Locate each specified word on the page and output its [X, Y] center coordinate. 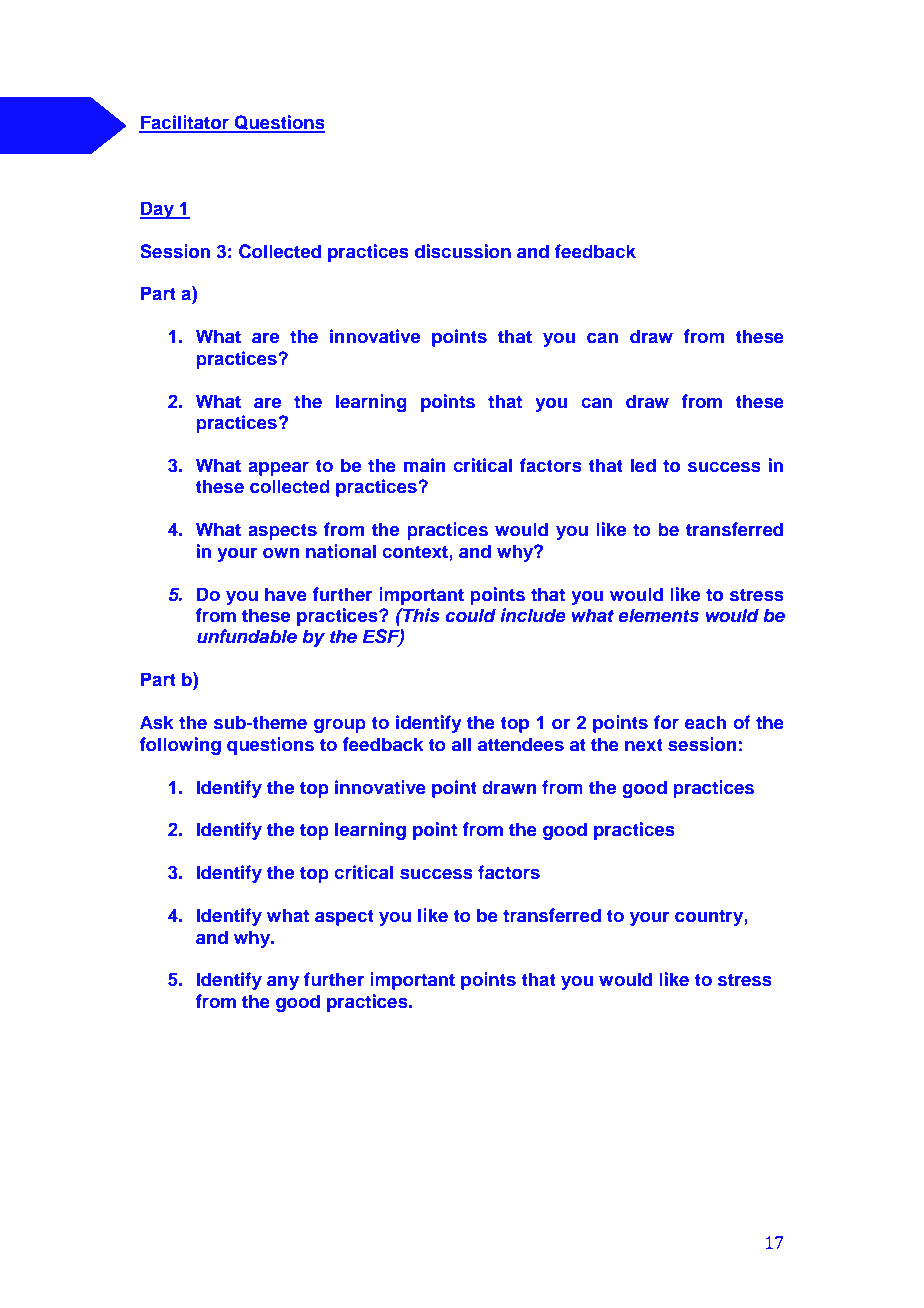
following [180, 746]
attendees [520, 744]
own [281, 553]
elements [658, 615]
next [644, 745]
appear [278, 469]
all [461, 744]
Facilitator [185, 123]
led [643, 465]
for [666, 722]
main [424, 465]
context [416, 552]
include [533, 615]
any [283, 983]
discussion [463, 251]
